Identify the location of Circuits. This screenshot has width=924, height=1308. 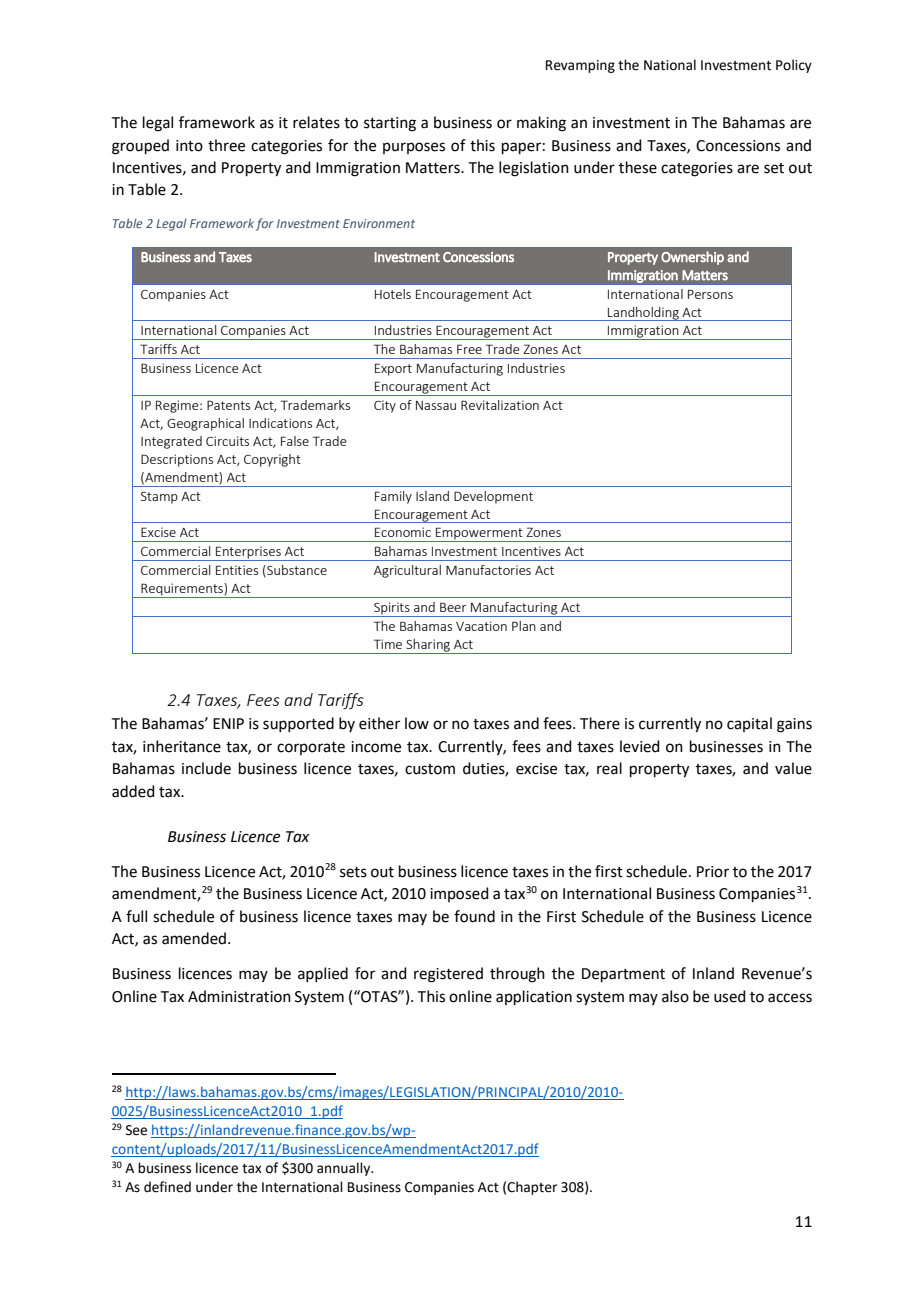
(227, 441).
